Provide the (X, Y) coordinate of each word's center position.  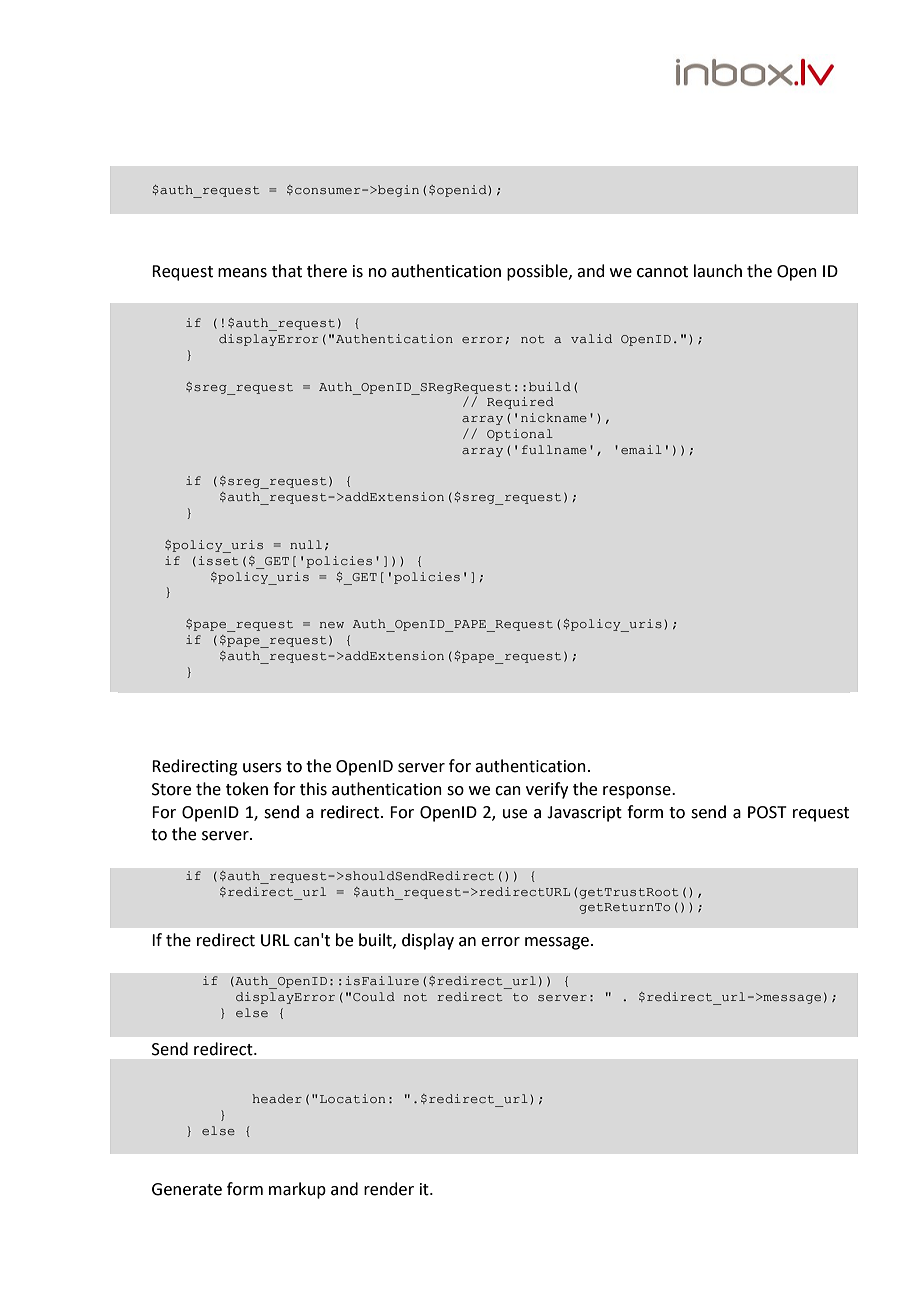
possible (538, 272)
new (332, 625)
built (376, 940)
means (242, 273)
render (389, 1189)
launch (718, 271)
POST (767, 812)
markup (297, 1190)
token (247, 789)
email (641, 449)
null (306, 544)
